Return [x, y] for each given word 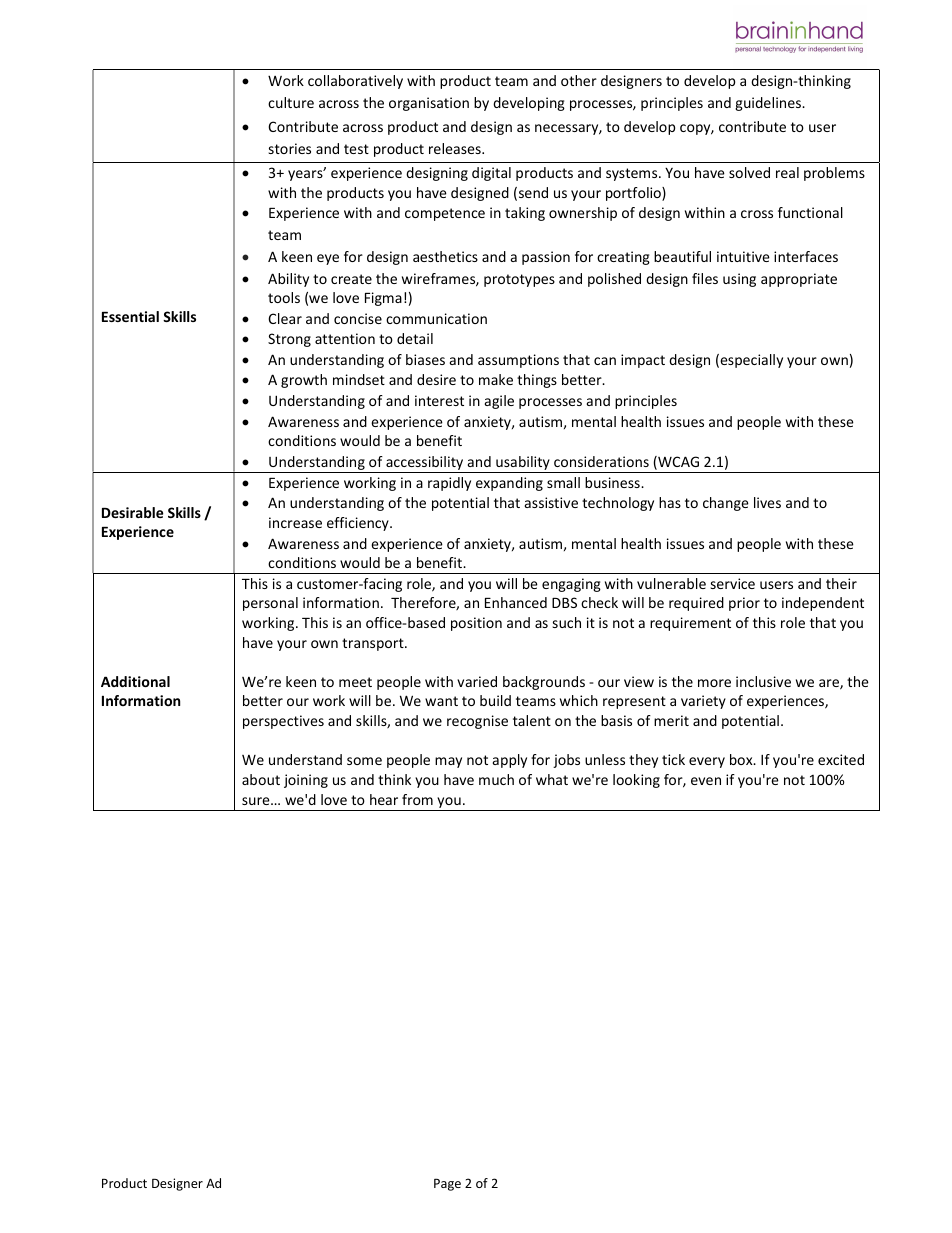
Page [447, 1184]
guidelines [769, 104]
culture [291, 102]
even [706, 781]
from [417, 799]
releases [456, 148]
